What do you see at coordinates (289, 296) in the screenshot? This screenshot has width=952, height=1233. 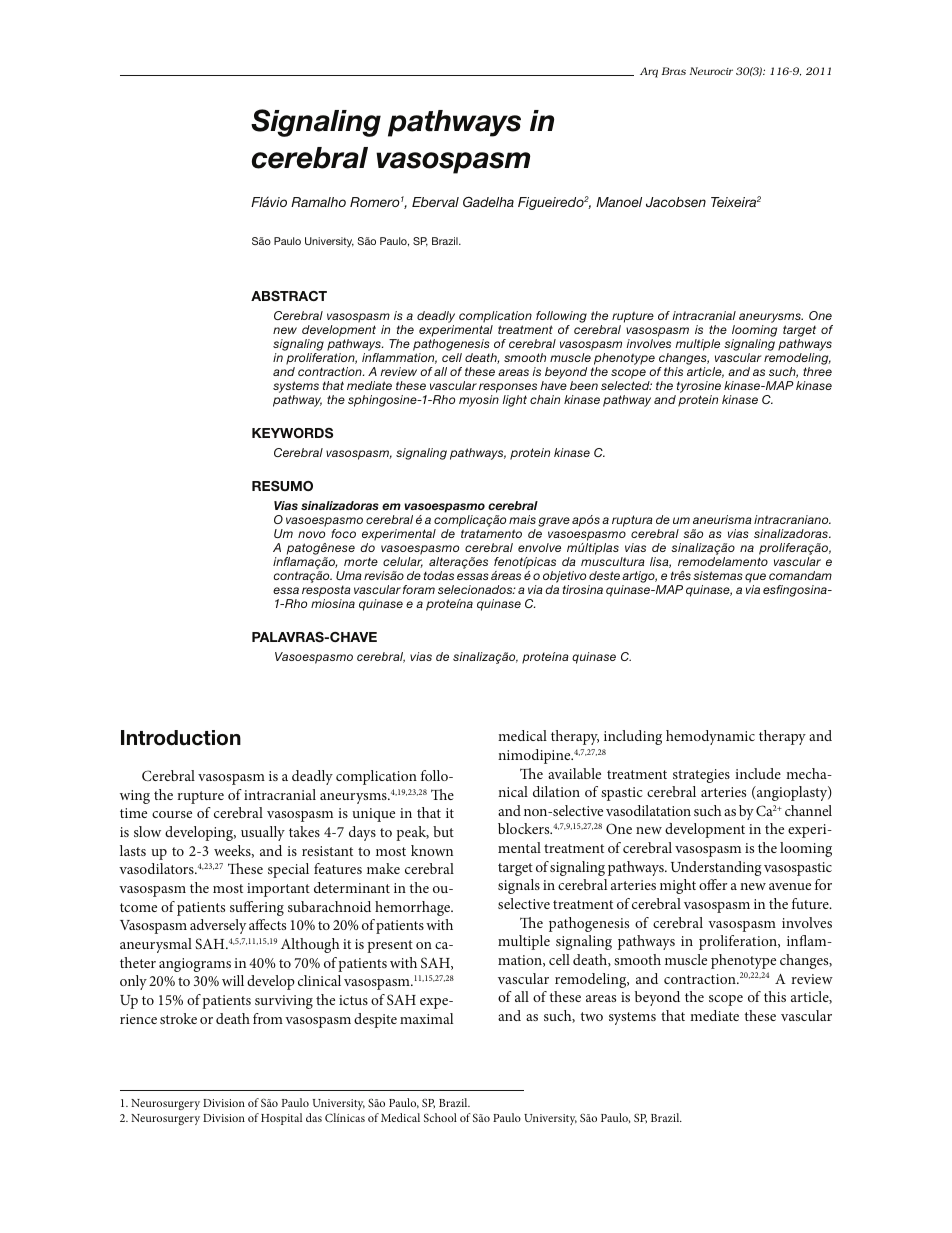 I see `ABSTRACT` at bounding box center [289, 296].
